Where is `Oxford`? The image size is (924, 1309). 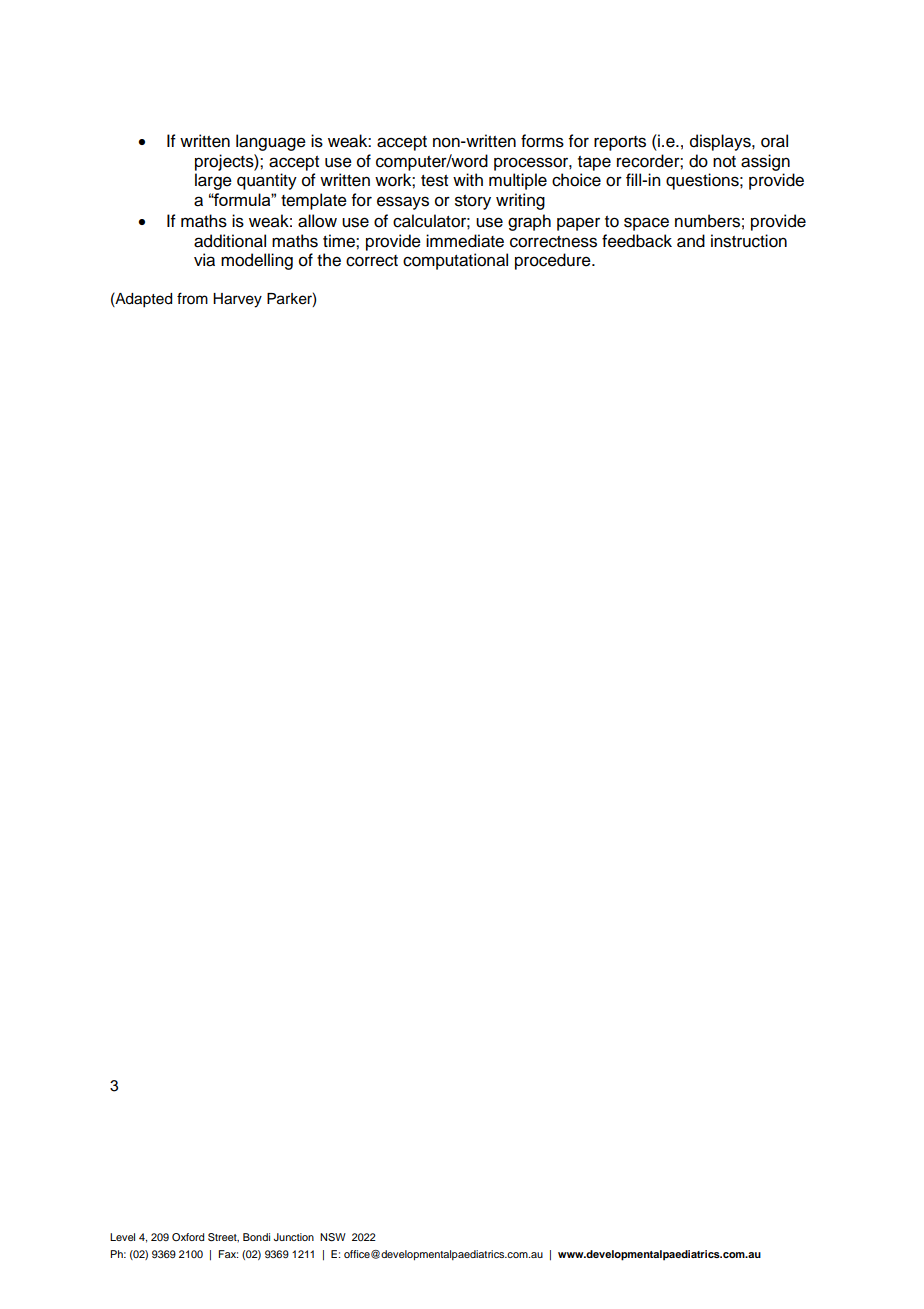 Oxford is located at coordinates (188, 1237).
